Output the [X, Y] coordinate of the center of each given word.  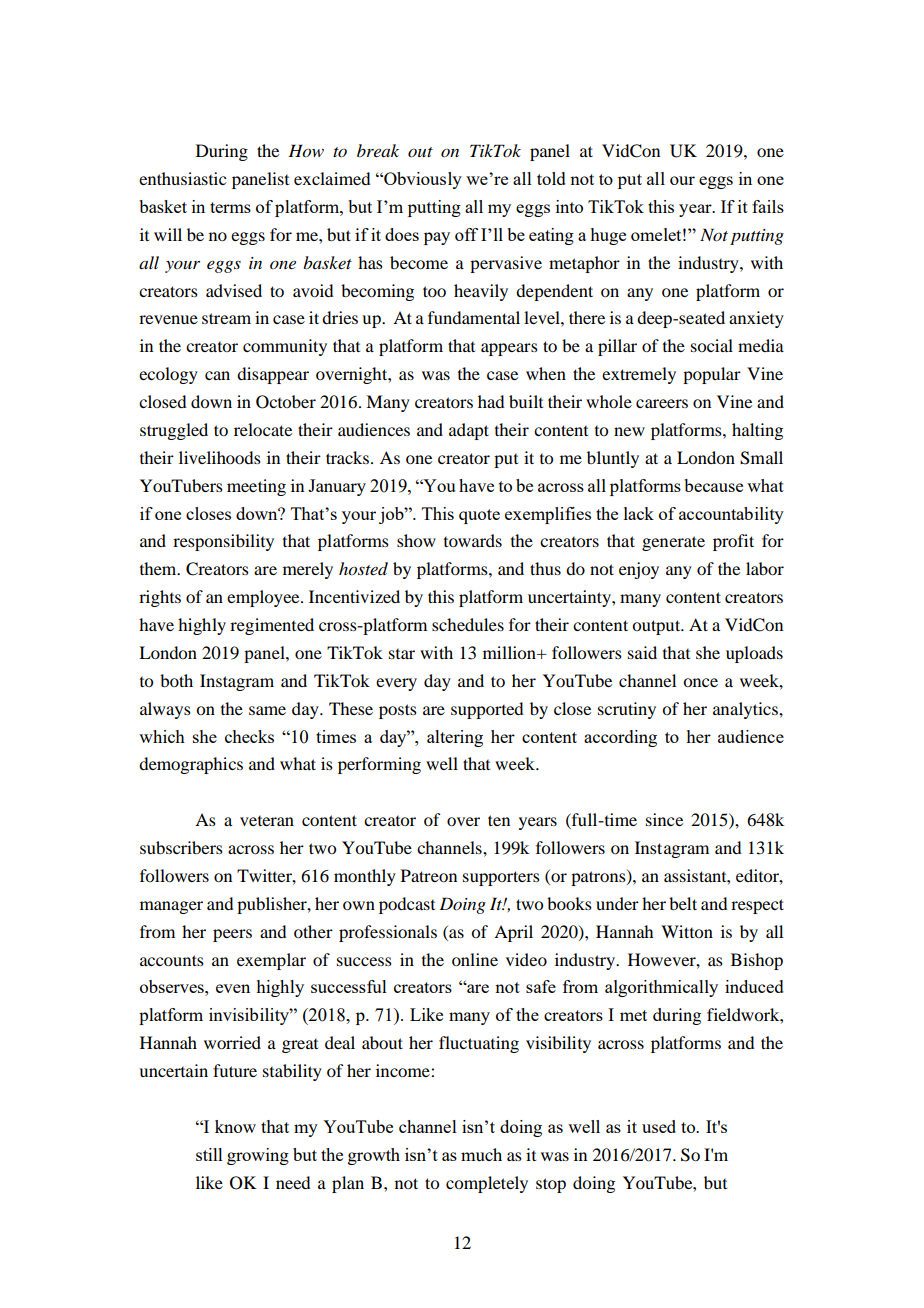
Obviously [422, 180]
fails [768, 206]
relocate [263, 429]
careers [662, 403]
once [700, 682]
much [481, 1154]
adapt [469, 431]
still [209, 1154]
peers [232, 935]
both [176, 680]
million [510, 652]
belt [683, 903]
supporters [501, 878]
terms [230, 207]
